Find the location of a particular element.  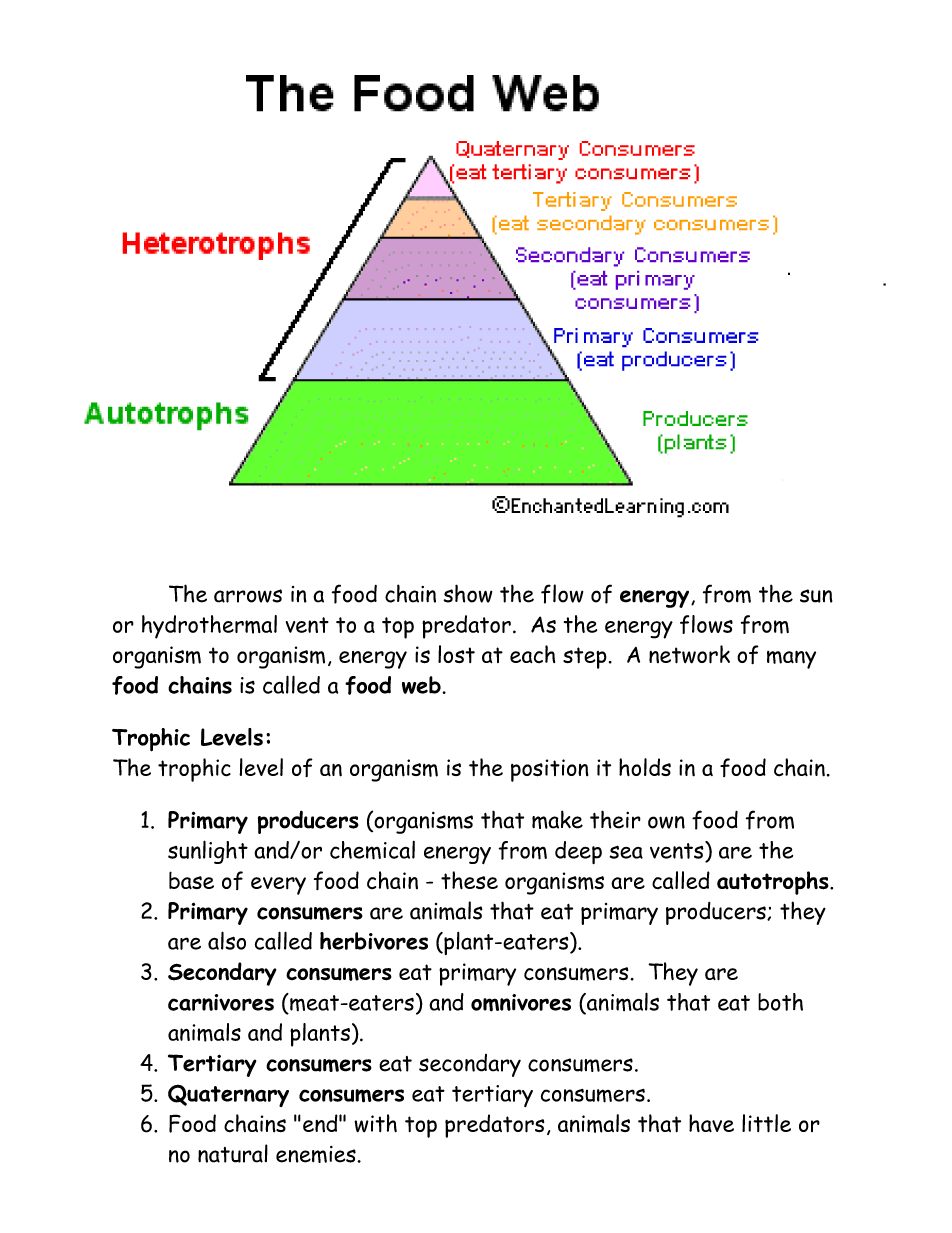

network is located at coordinates (689, 654).
